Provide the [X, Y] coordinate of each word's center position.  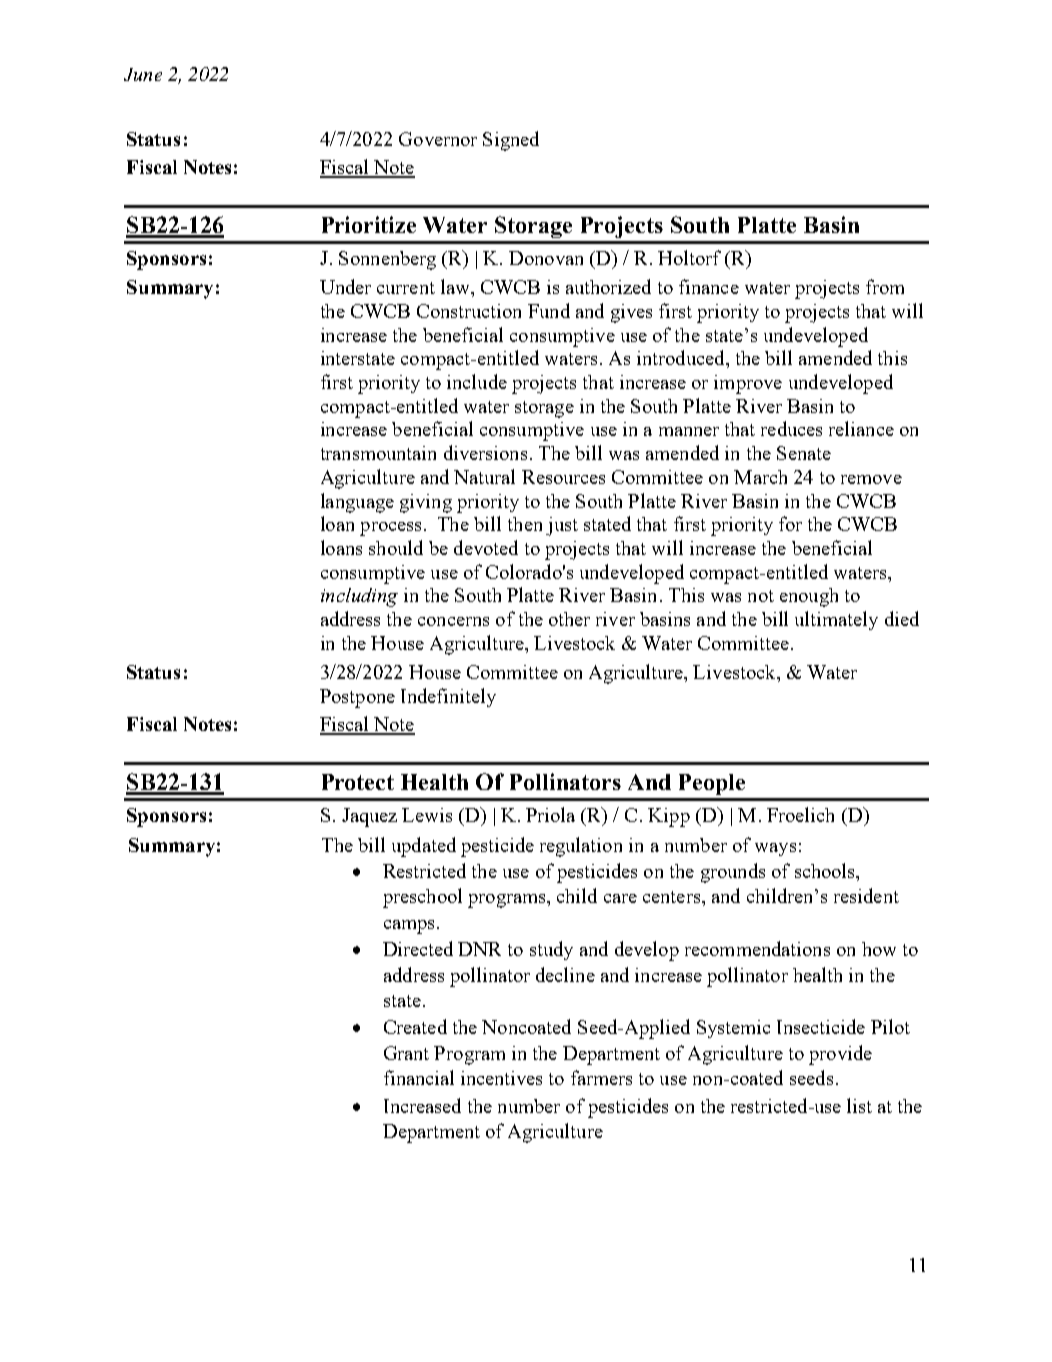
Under [345, 286]
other [569, 619]
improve [748, 384]
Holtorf [689, 257]
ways [775, 849]
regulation [581, 847]
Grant [406, 1053]
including [359, 597]
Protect [358, 782]
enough [809, 597]
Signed [511, 141]
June [143, 74]
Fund [549, 310]
